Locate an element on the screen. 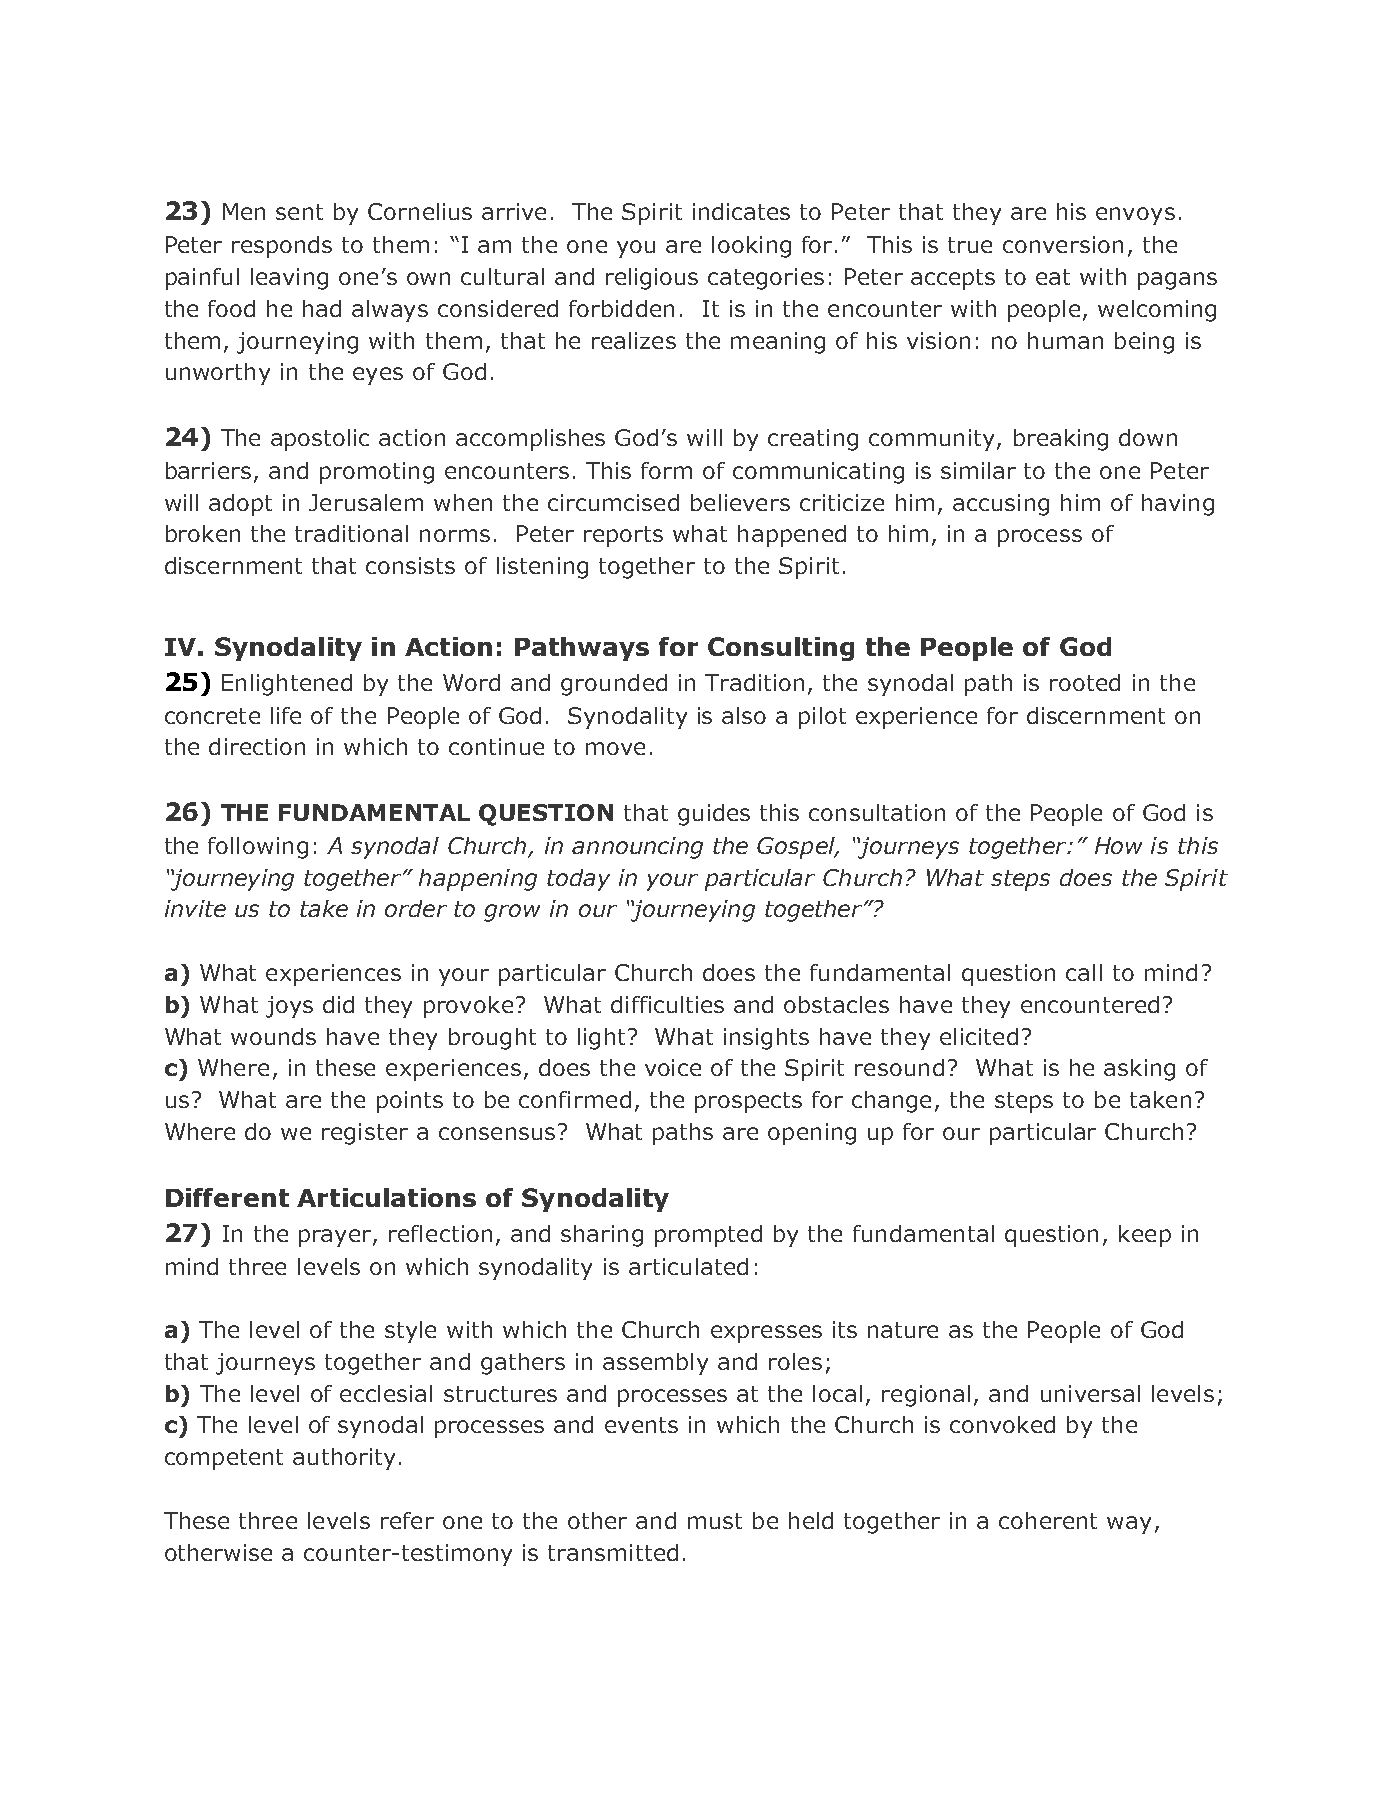 The width and height of the screenshot is (1391, 1800). authority is located at coordinates (344, 1459).
